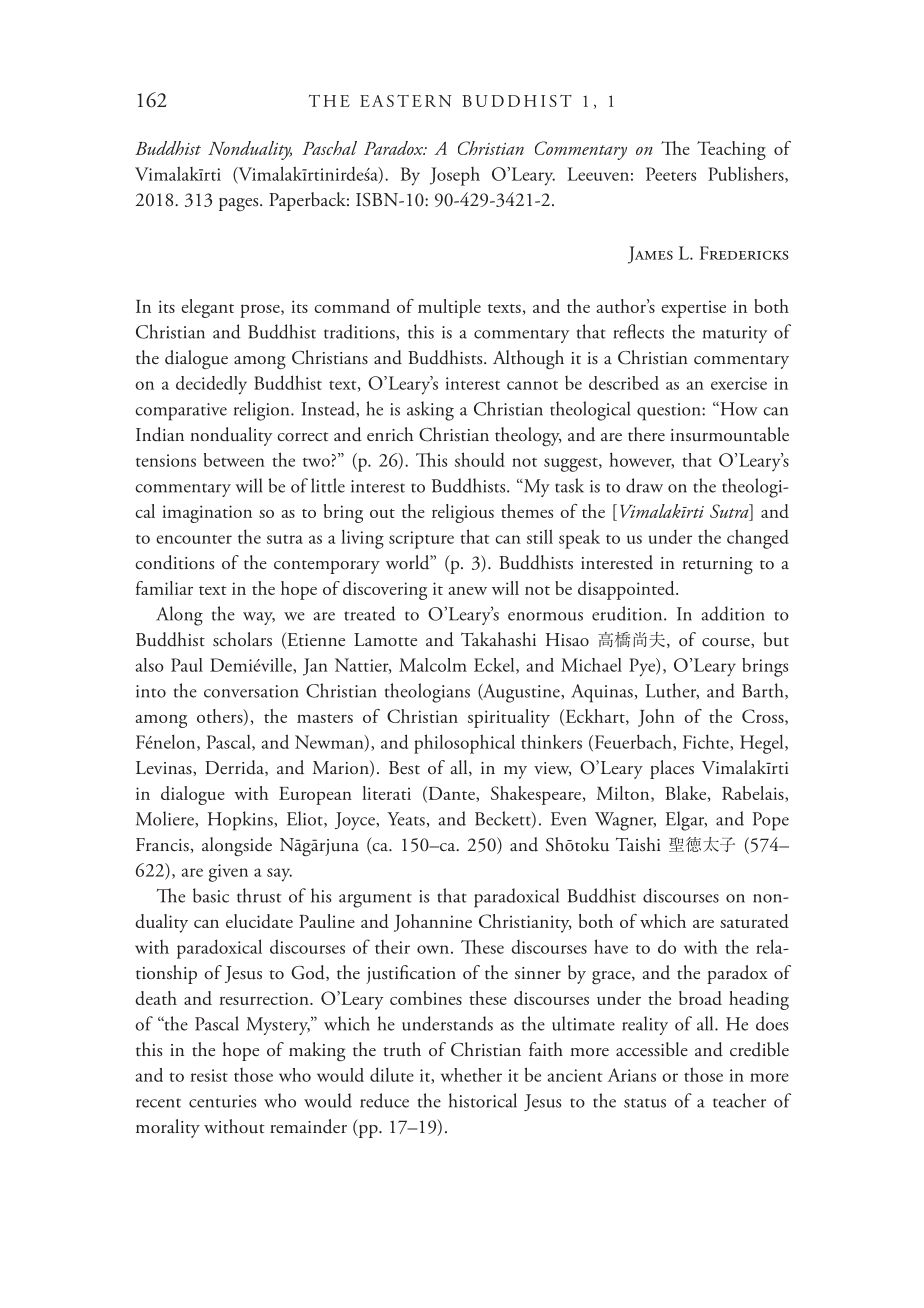 The width and height of the screenshot is (924, 1308). I want to click on Joseph, so click(455, 176).
